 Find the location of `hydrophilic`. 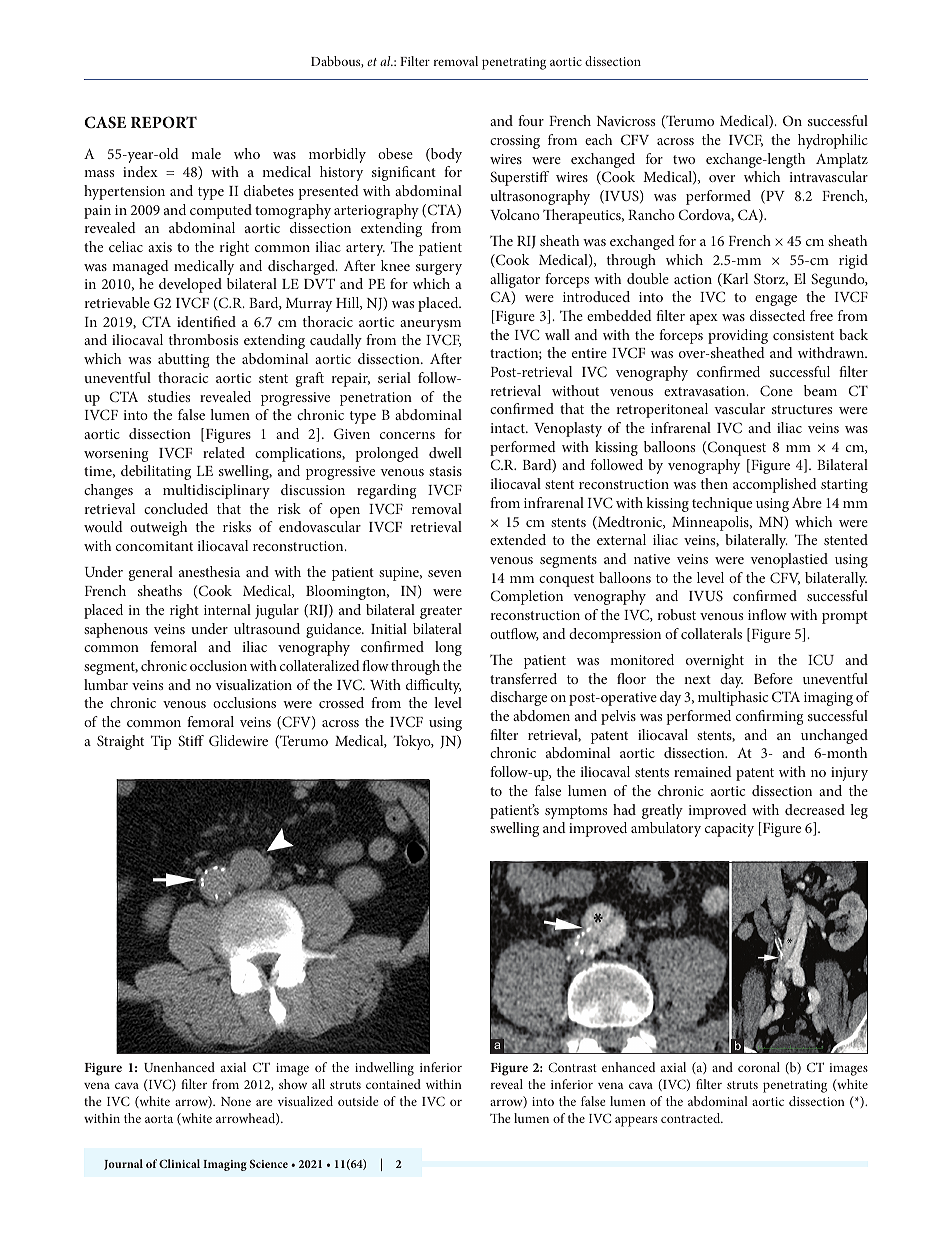

hydrophilic is located at coordinates (833, 141).
